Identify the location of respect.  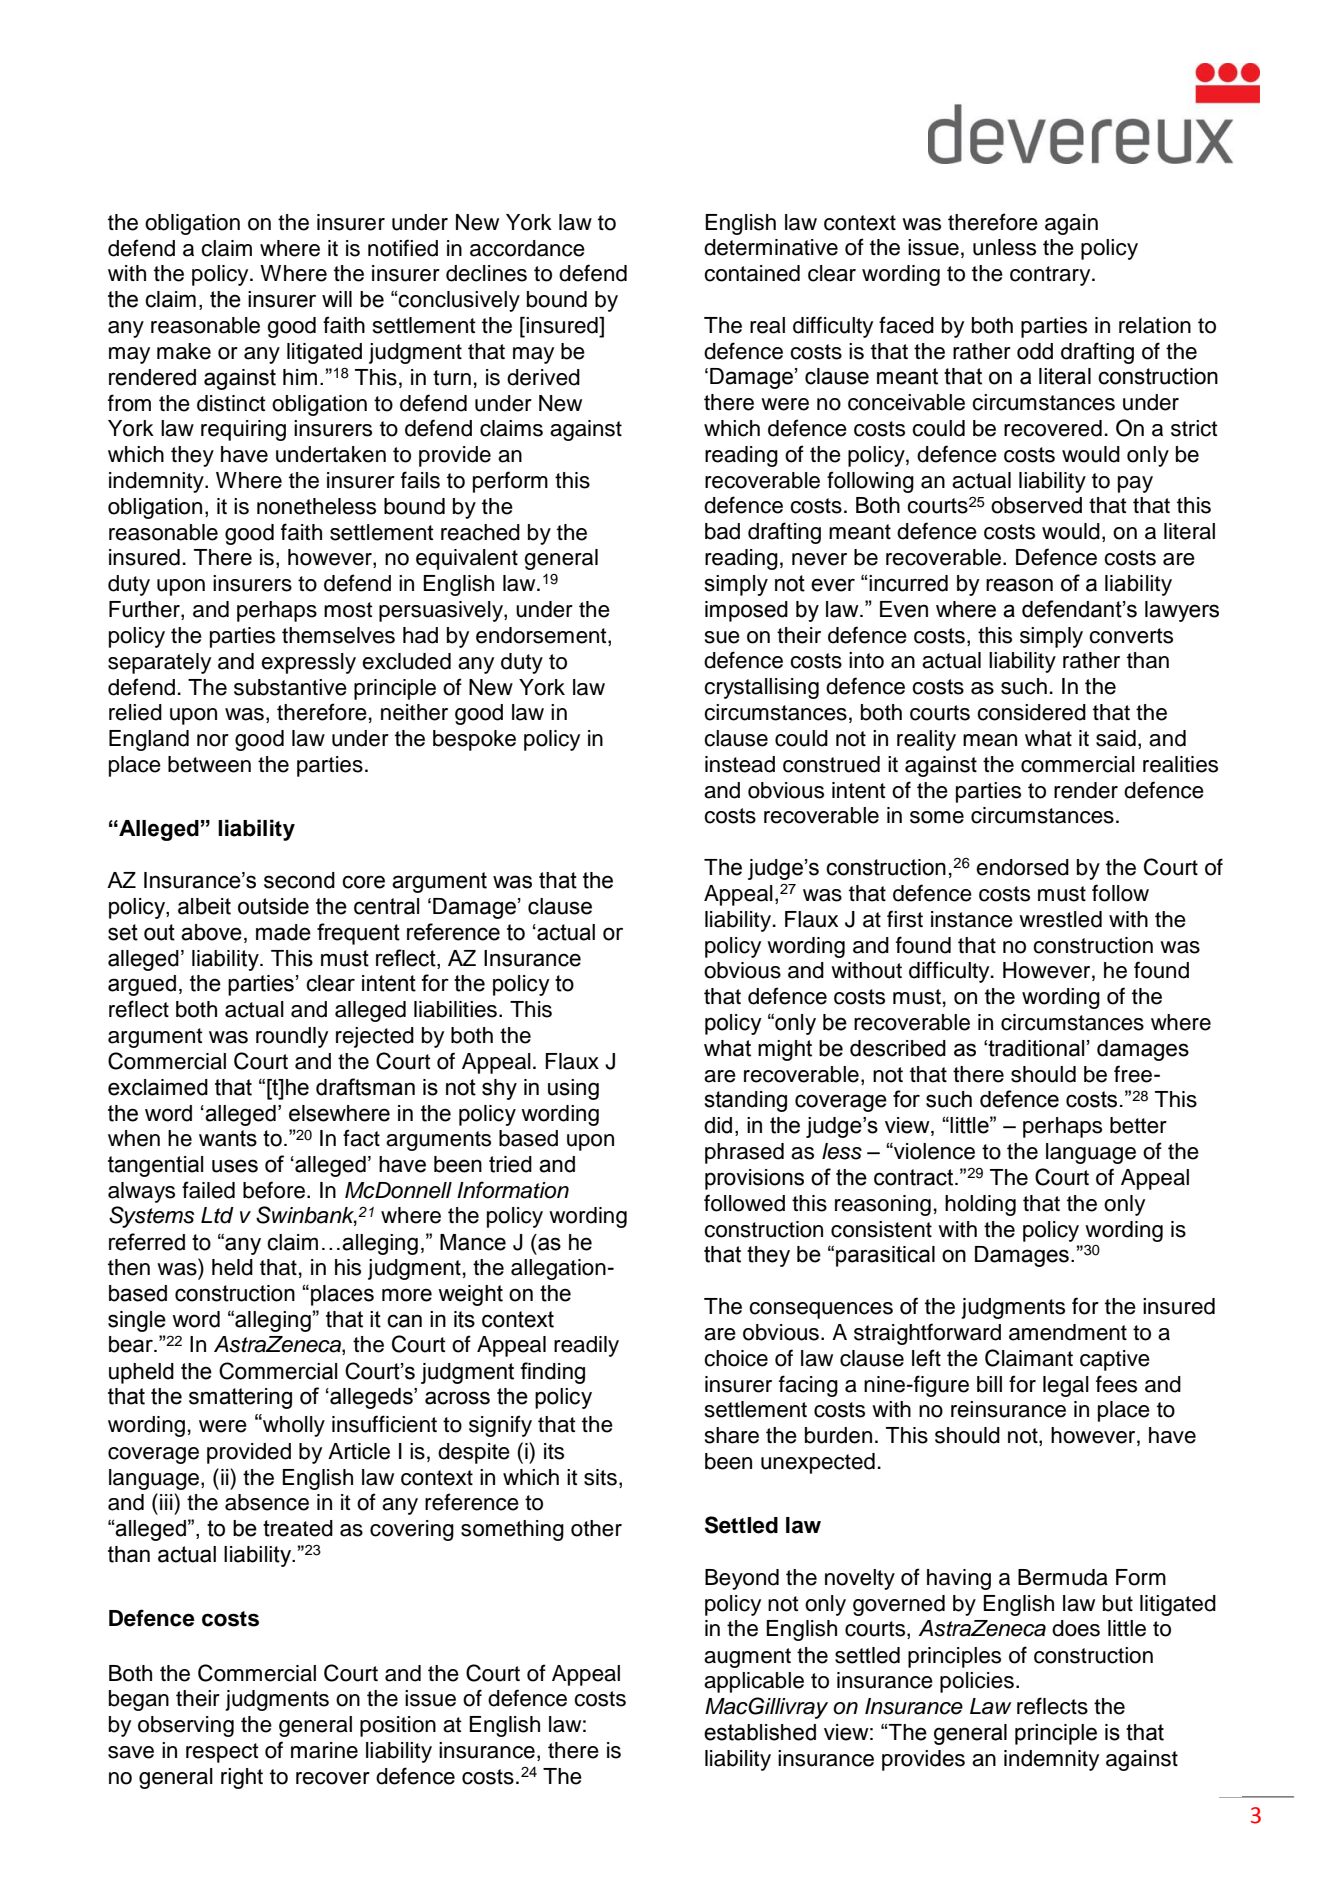
(222, 1753).
